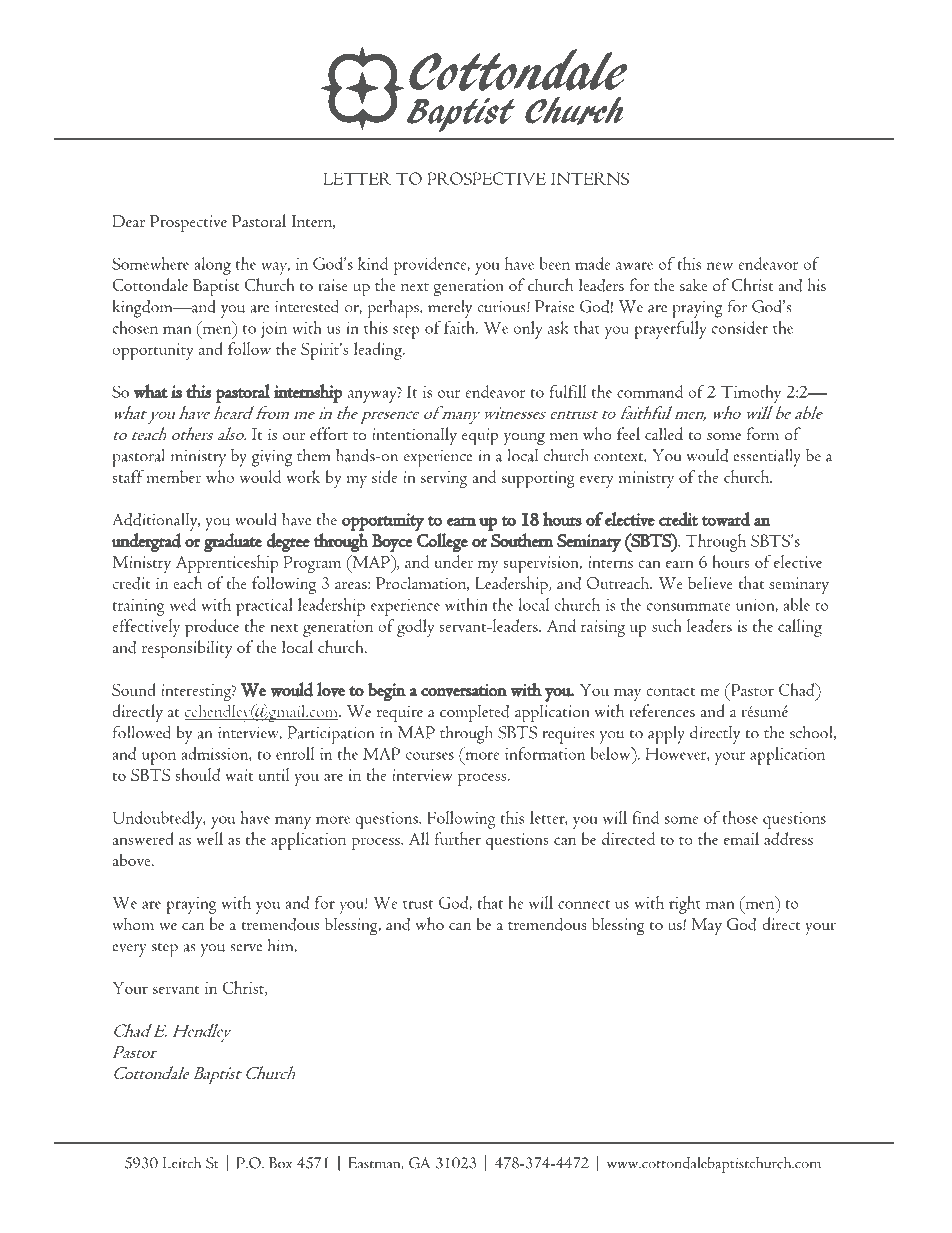 This document has height=1233, width=952. What do you see at coordinates (280, 1163) in the document?
I see `Box` at bounding box center [280, 1163].
